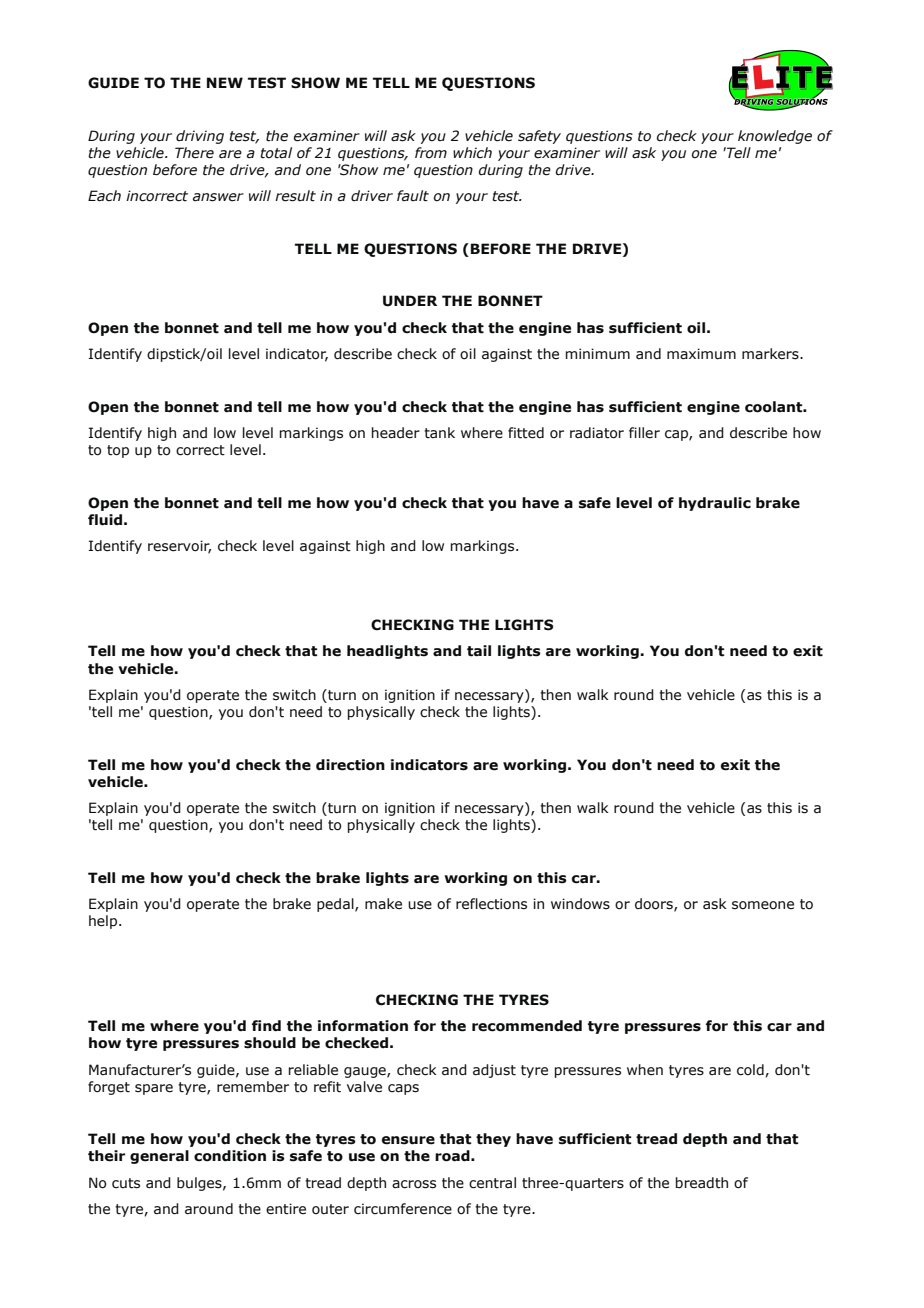  What do you see at coordinates (179, 547) in the image?
I see `reservoir` at bounding box center [179, 547].
